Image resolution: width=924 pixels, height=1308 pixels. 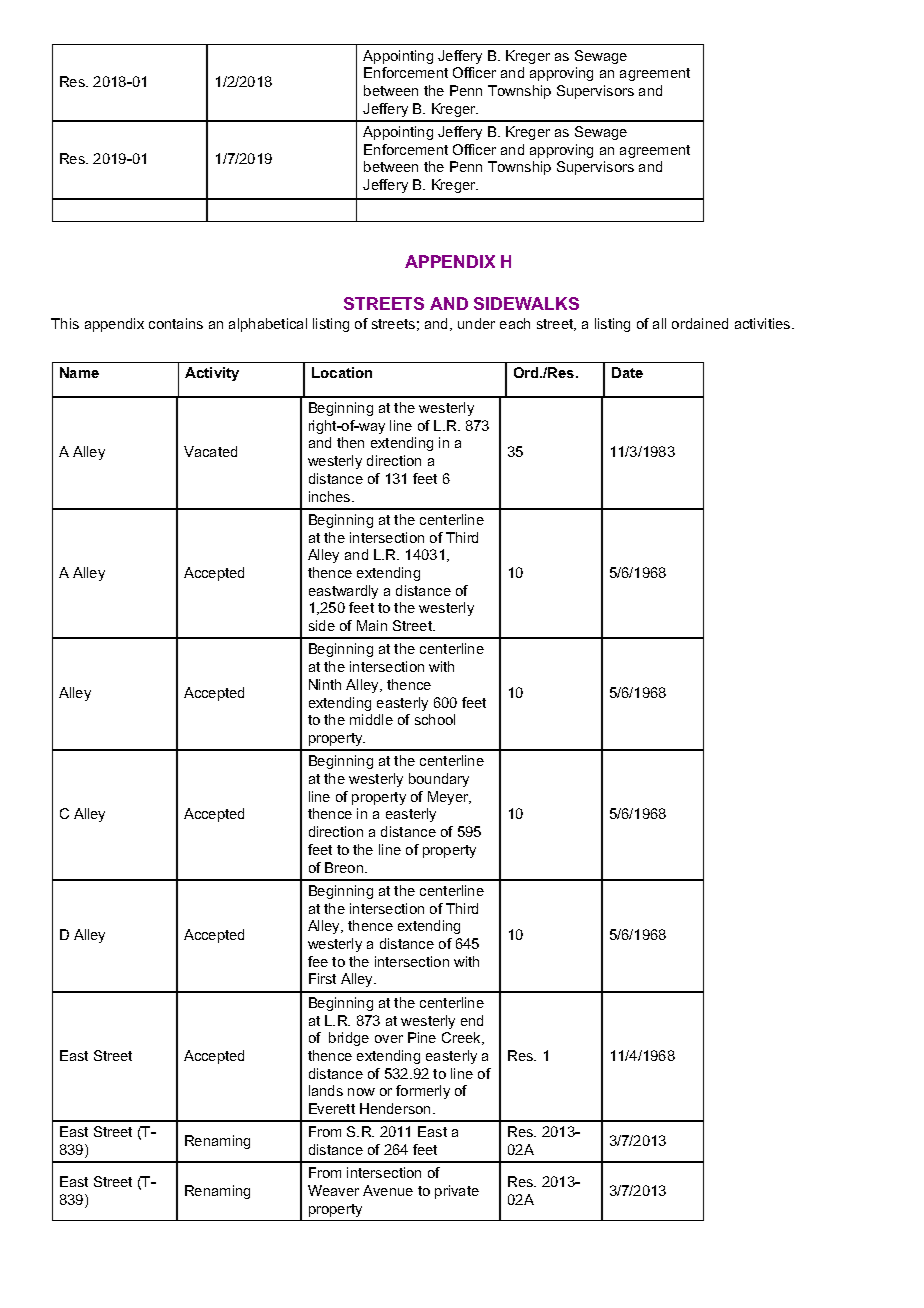 I want to click on ordained, so click(x=700, y=323).
